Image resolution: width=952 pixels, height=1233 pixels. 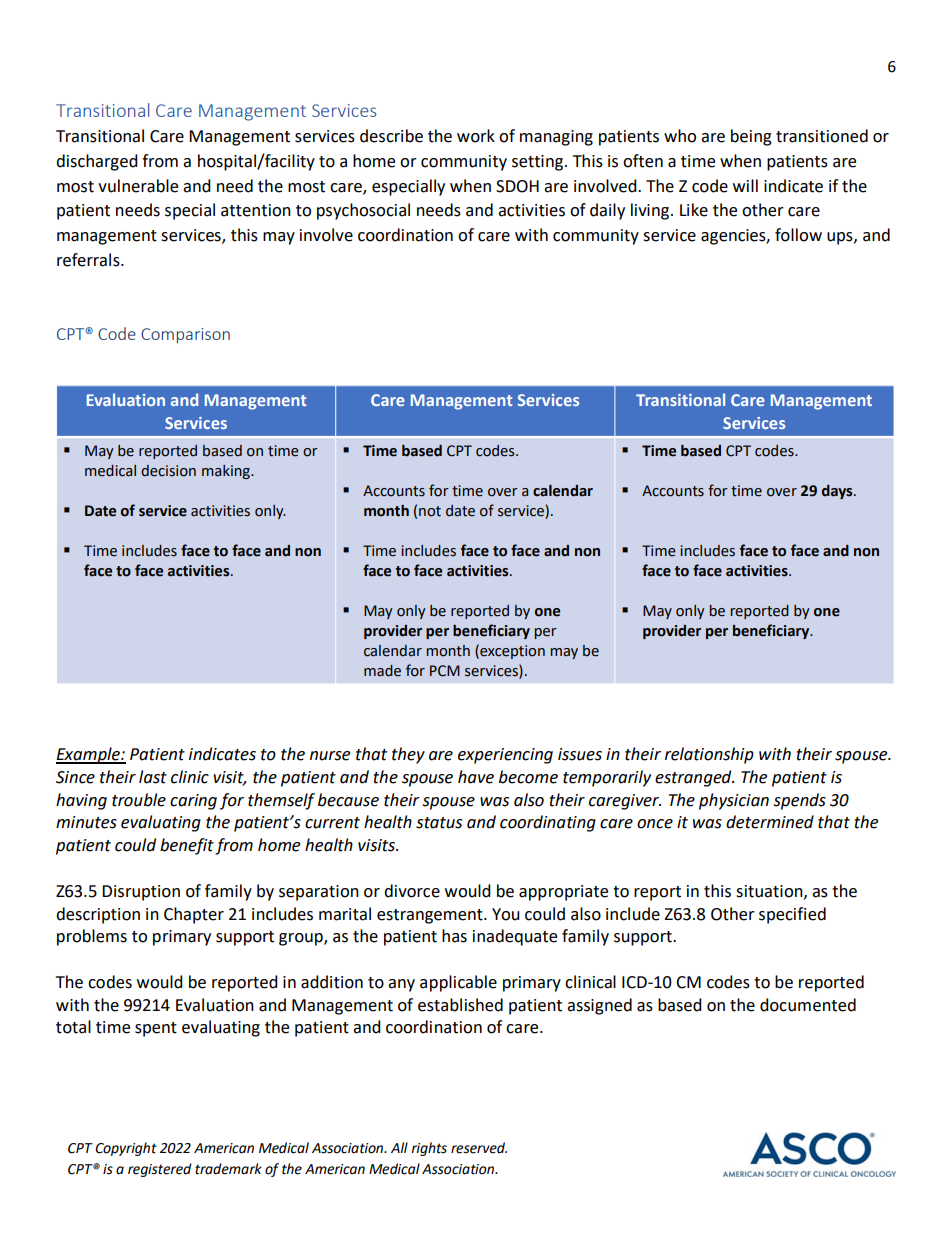 I want to click on estrangement, so click(x=431, y=916).
